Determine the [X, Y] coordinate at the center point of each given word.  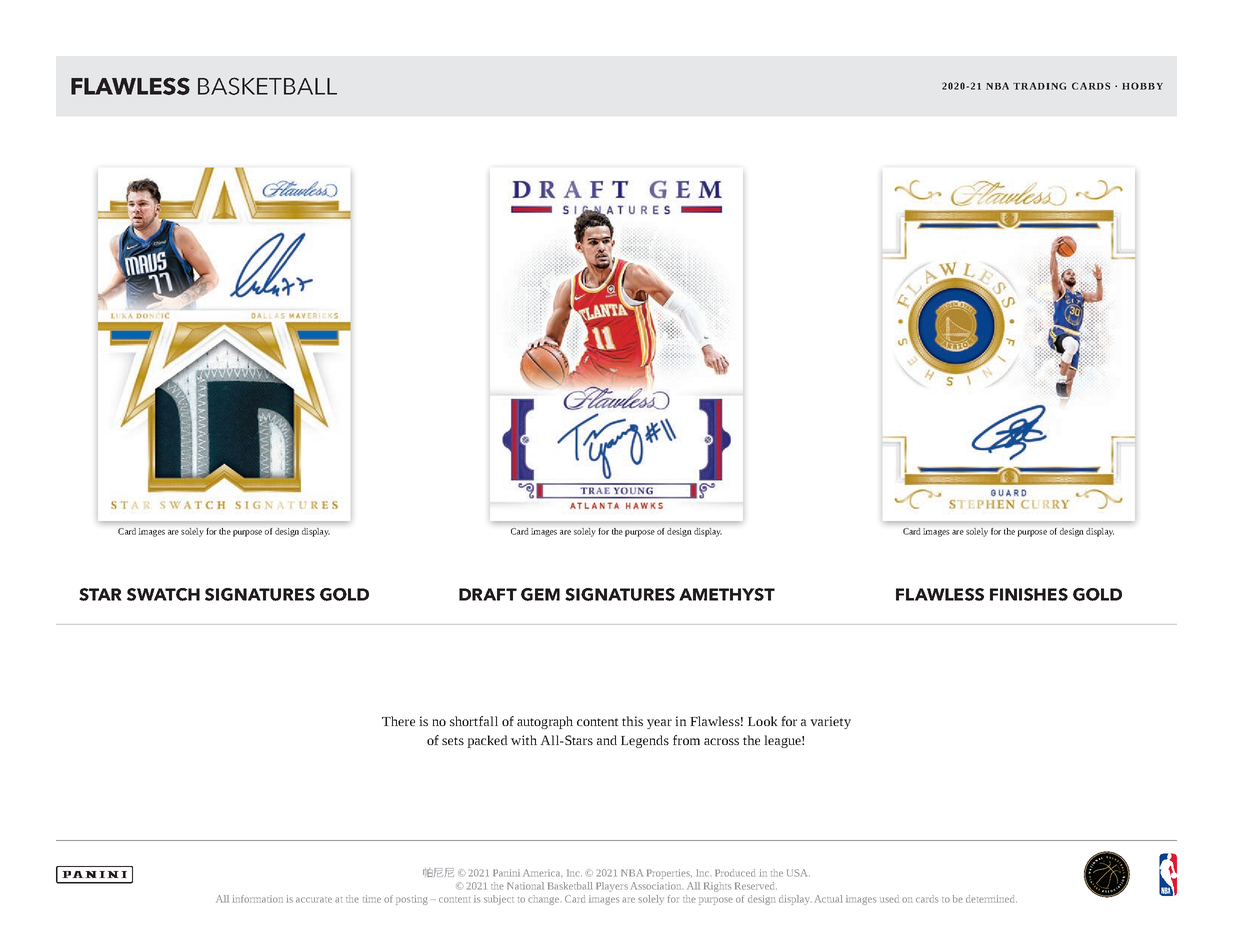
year [659, 724]
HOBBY [1142, 86]
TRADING [1039, 86]
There [398, 721]
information [258, 899]
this [632, 721]
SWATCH [163, 594]
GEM [540, 594]
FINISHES [1029, 594]
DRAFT [488, 594]
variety [830, 722]
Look [763, 721]
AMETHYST [727, 594]
